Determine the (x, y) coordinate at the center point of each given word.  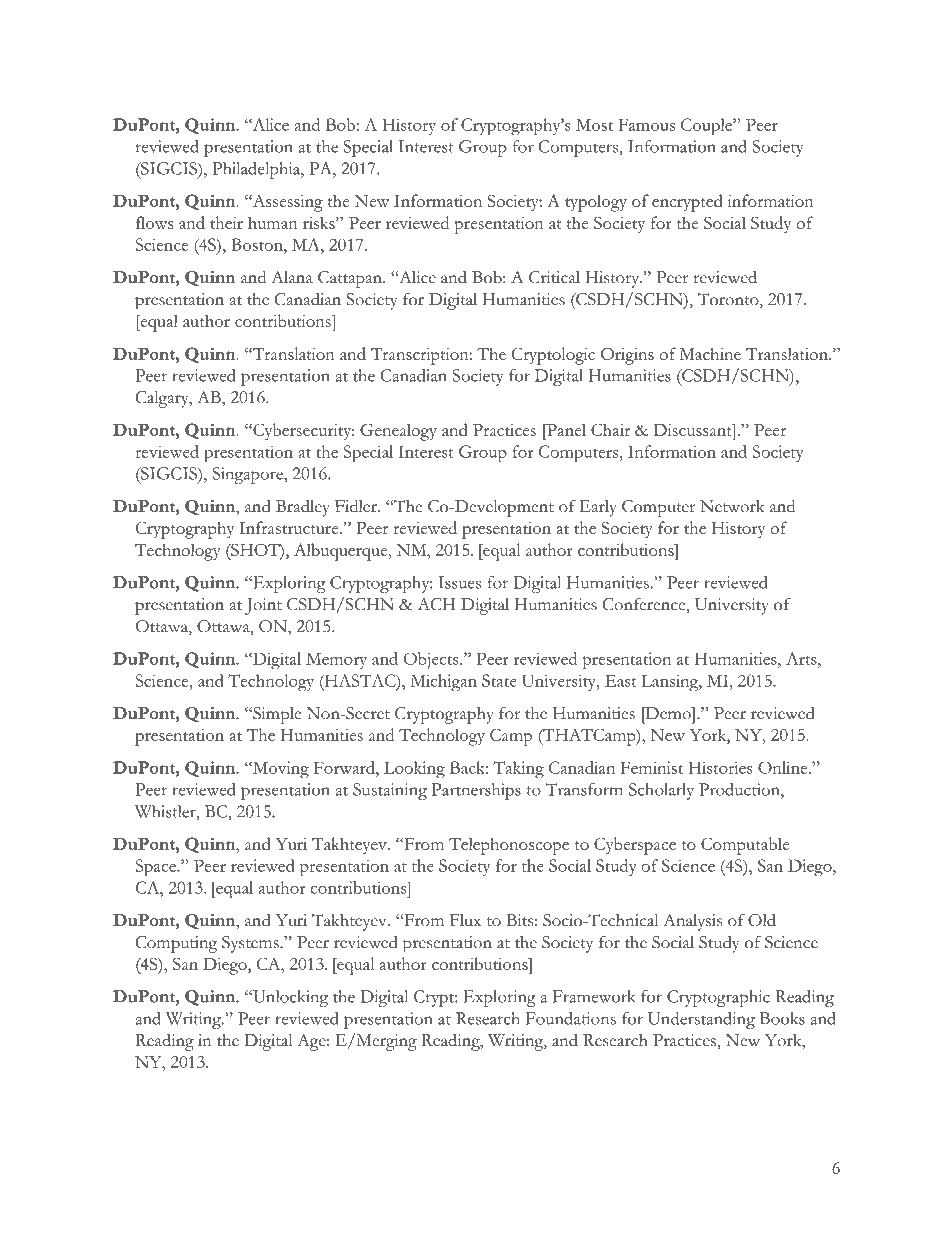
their (226, 222)
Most (594, 125)
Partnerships (476, 791)
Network (732, 506)
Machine (710, 353)
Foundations (571, 1018)
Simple (276, 715)
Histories (720, 767)
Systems (251, 944)
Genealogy (398, 432)
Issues (459, 582)
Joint (263, 606)
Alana (292, 277)
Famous (646, 124)
